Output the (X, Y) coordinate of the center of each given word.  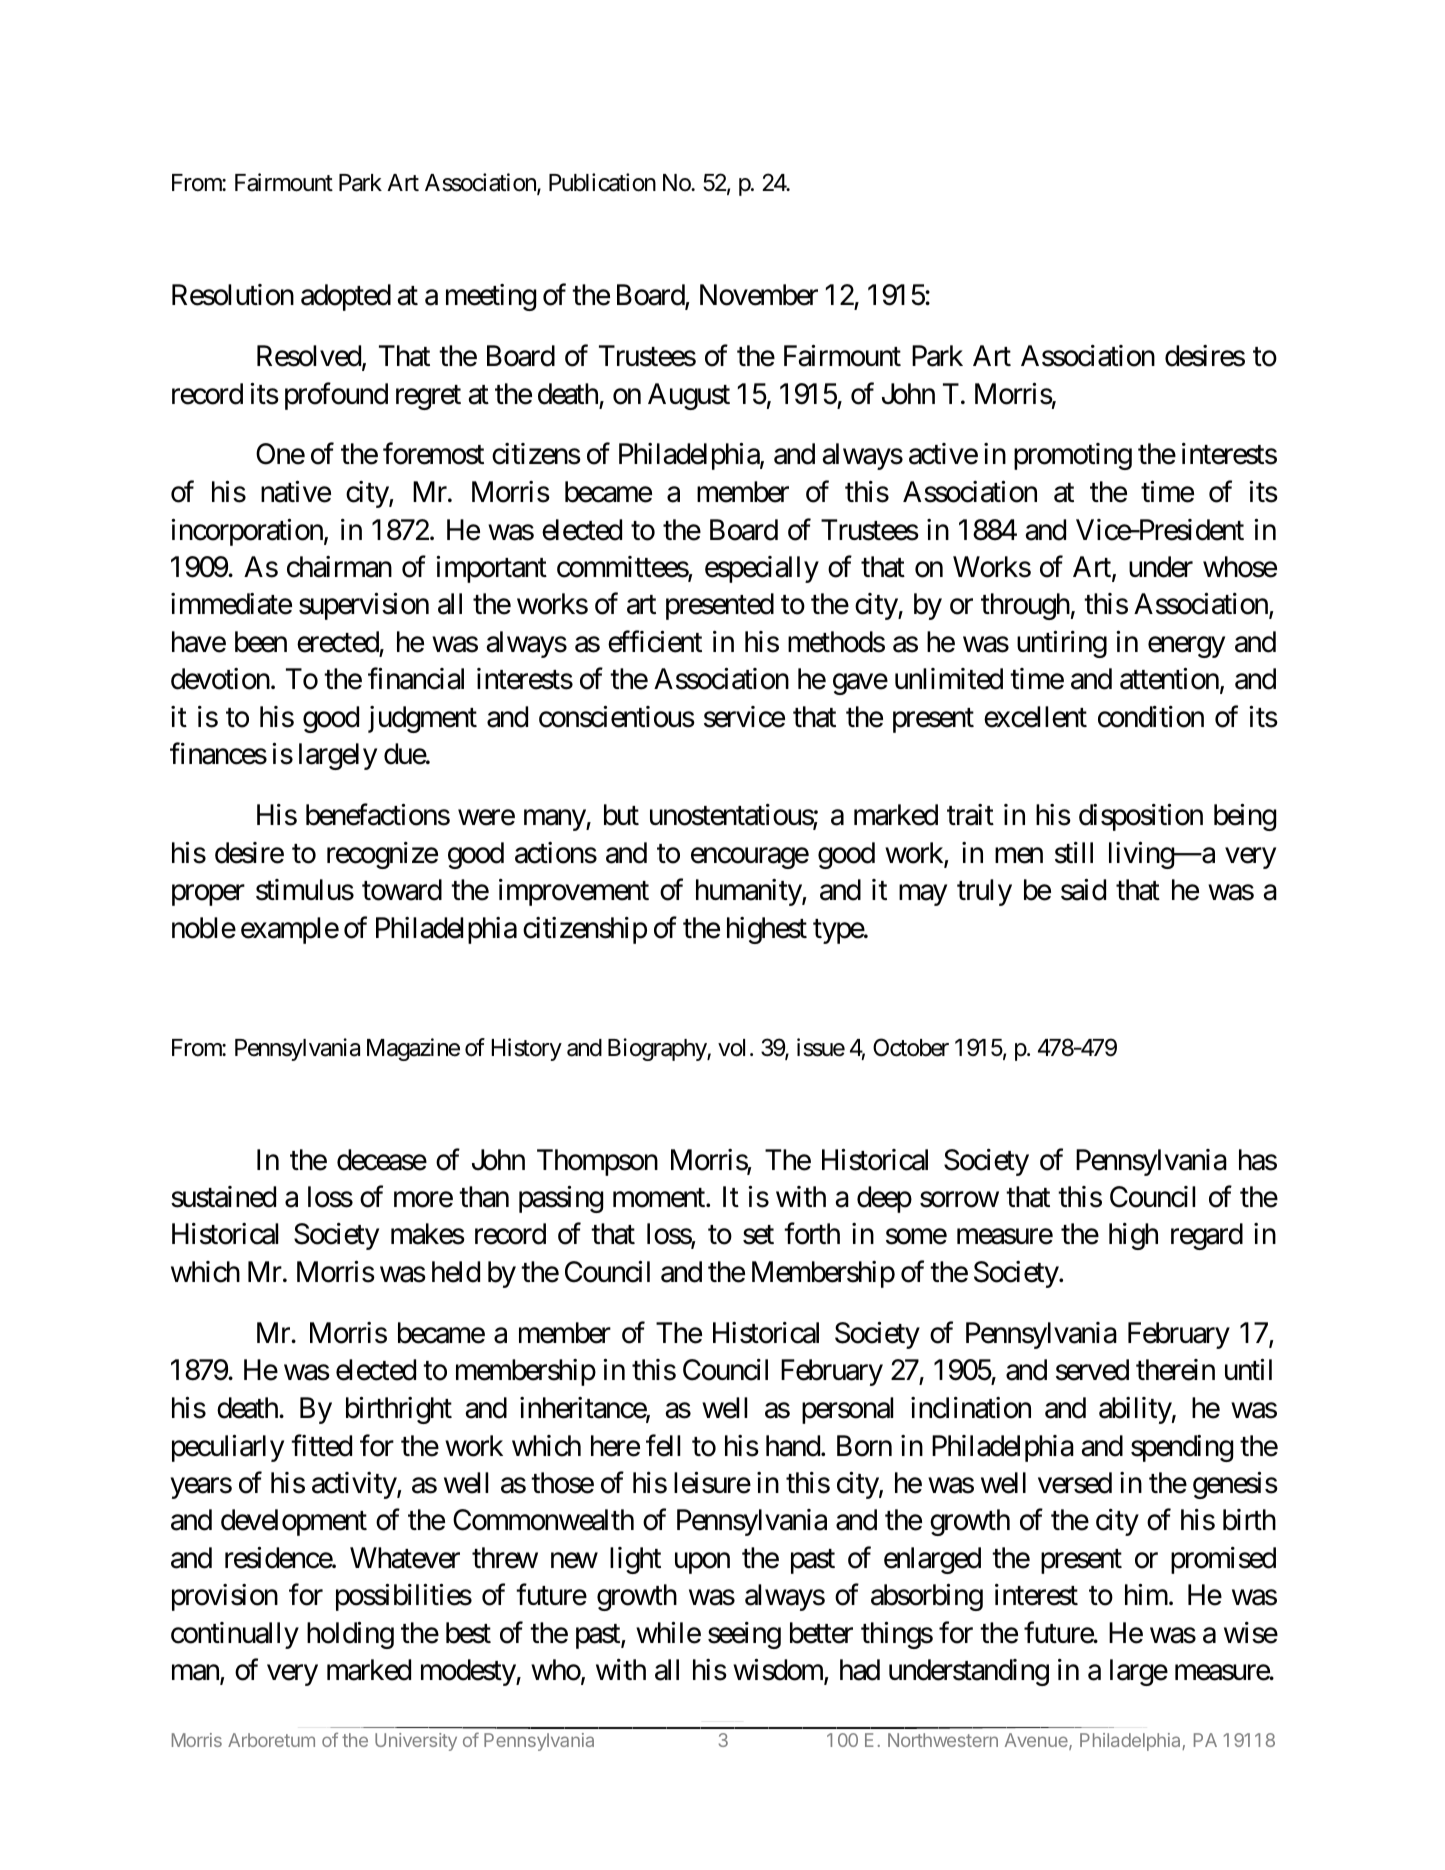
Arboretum (271, 1740)
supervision (364, 606)
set (758, 1235)
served (1092, 1370)
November (759, 295)
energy (1186, 647)
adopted (346, 297)
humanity (749, 892)
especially (762, 569)
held (456, 1272)
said (1083, 890)
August (689, 396)
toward (402, 890)
